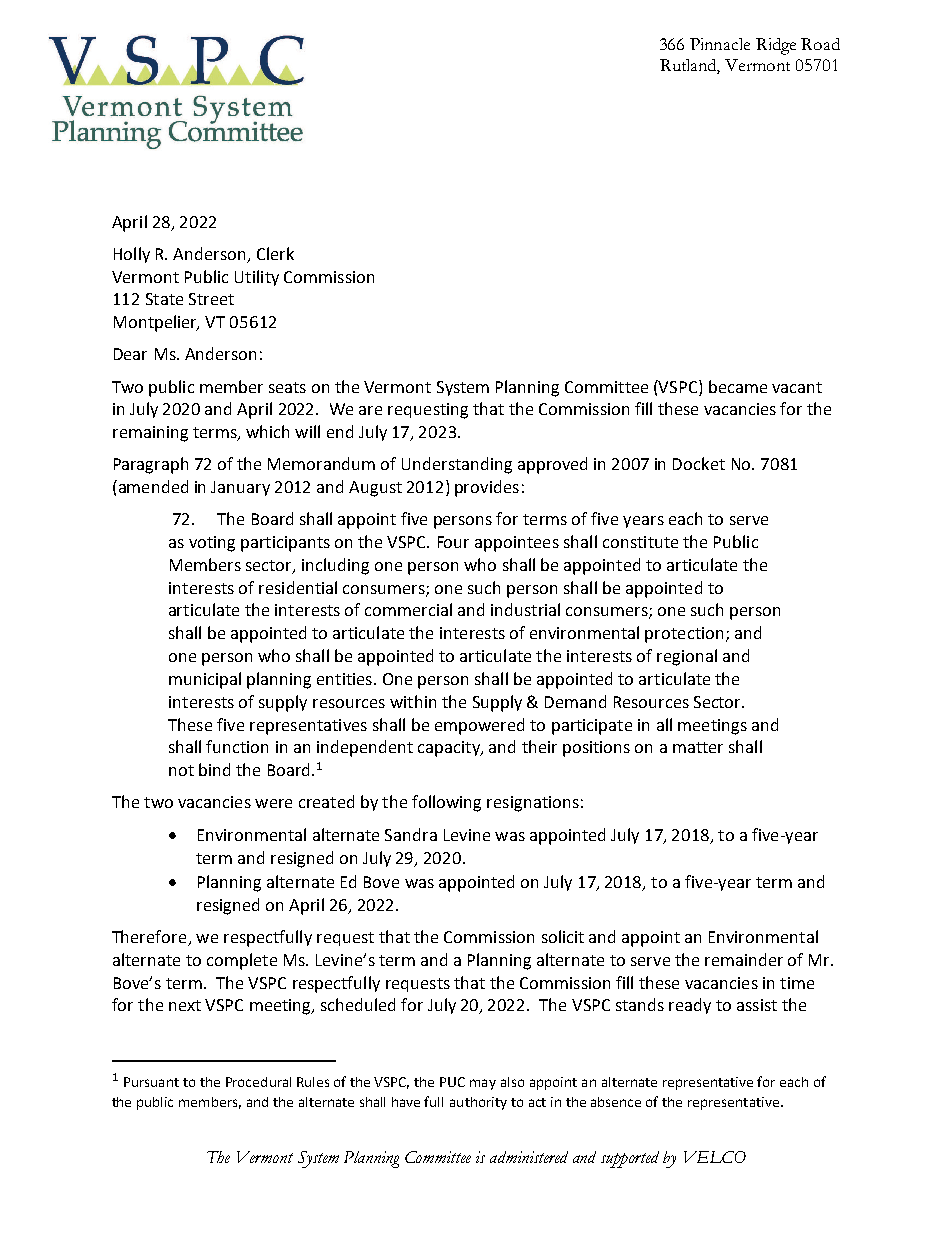 The height and width of the image is (1233, 952). I want to click on Procedural, so click(258, 1082).
